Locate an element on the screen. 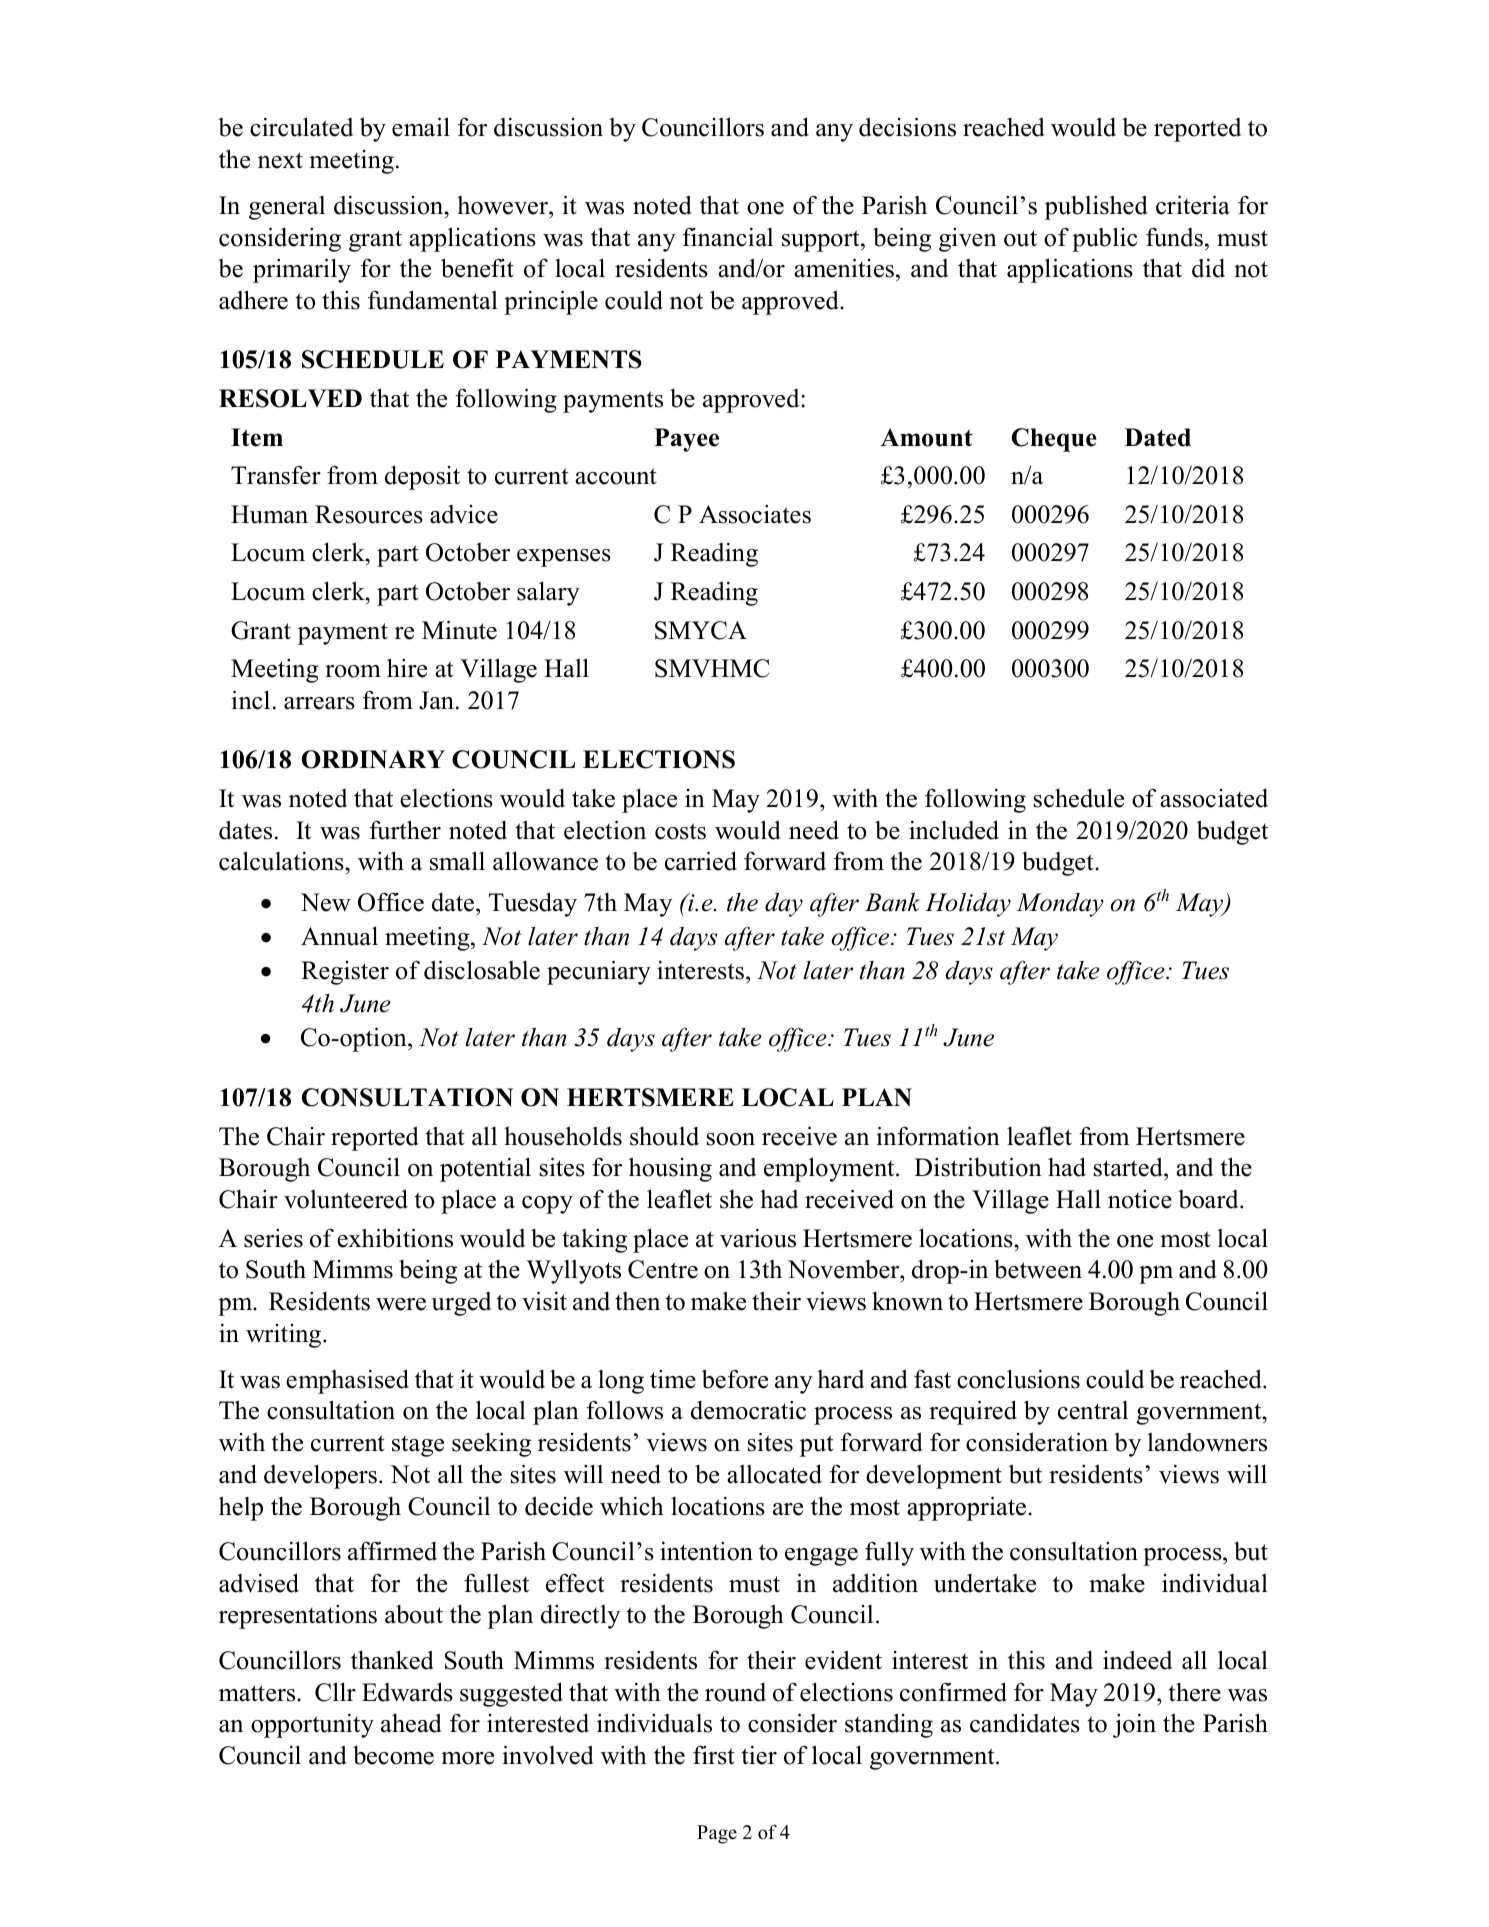 This screenshot has height=1927, width=1489. Register is located at coordinates (345, 973).
